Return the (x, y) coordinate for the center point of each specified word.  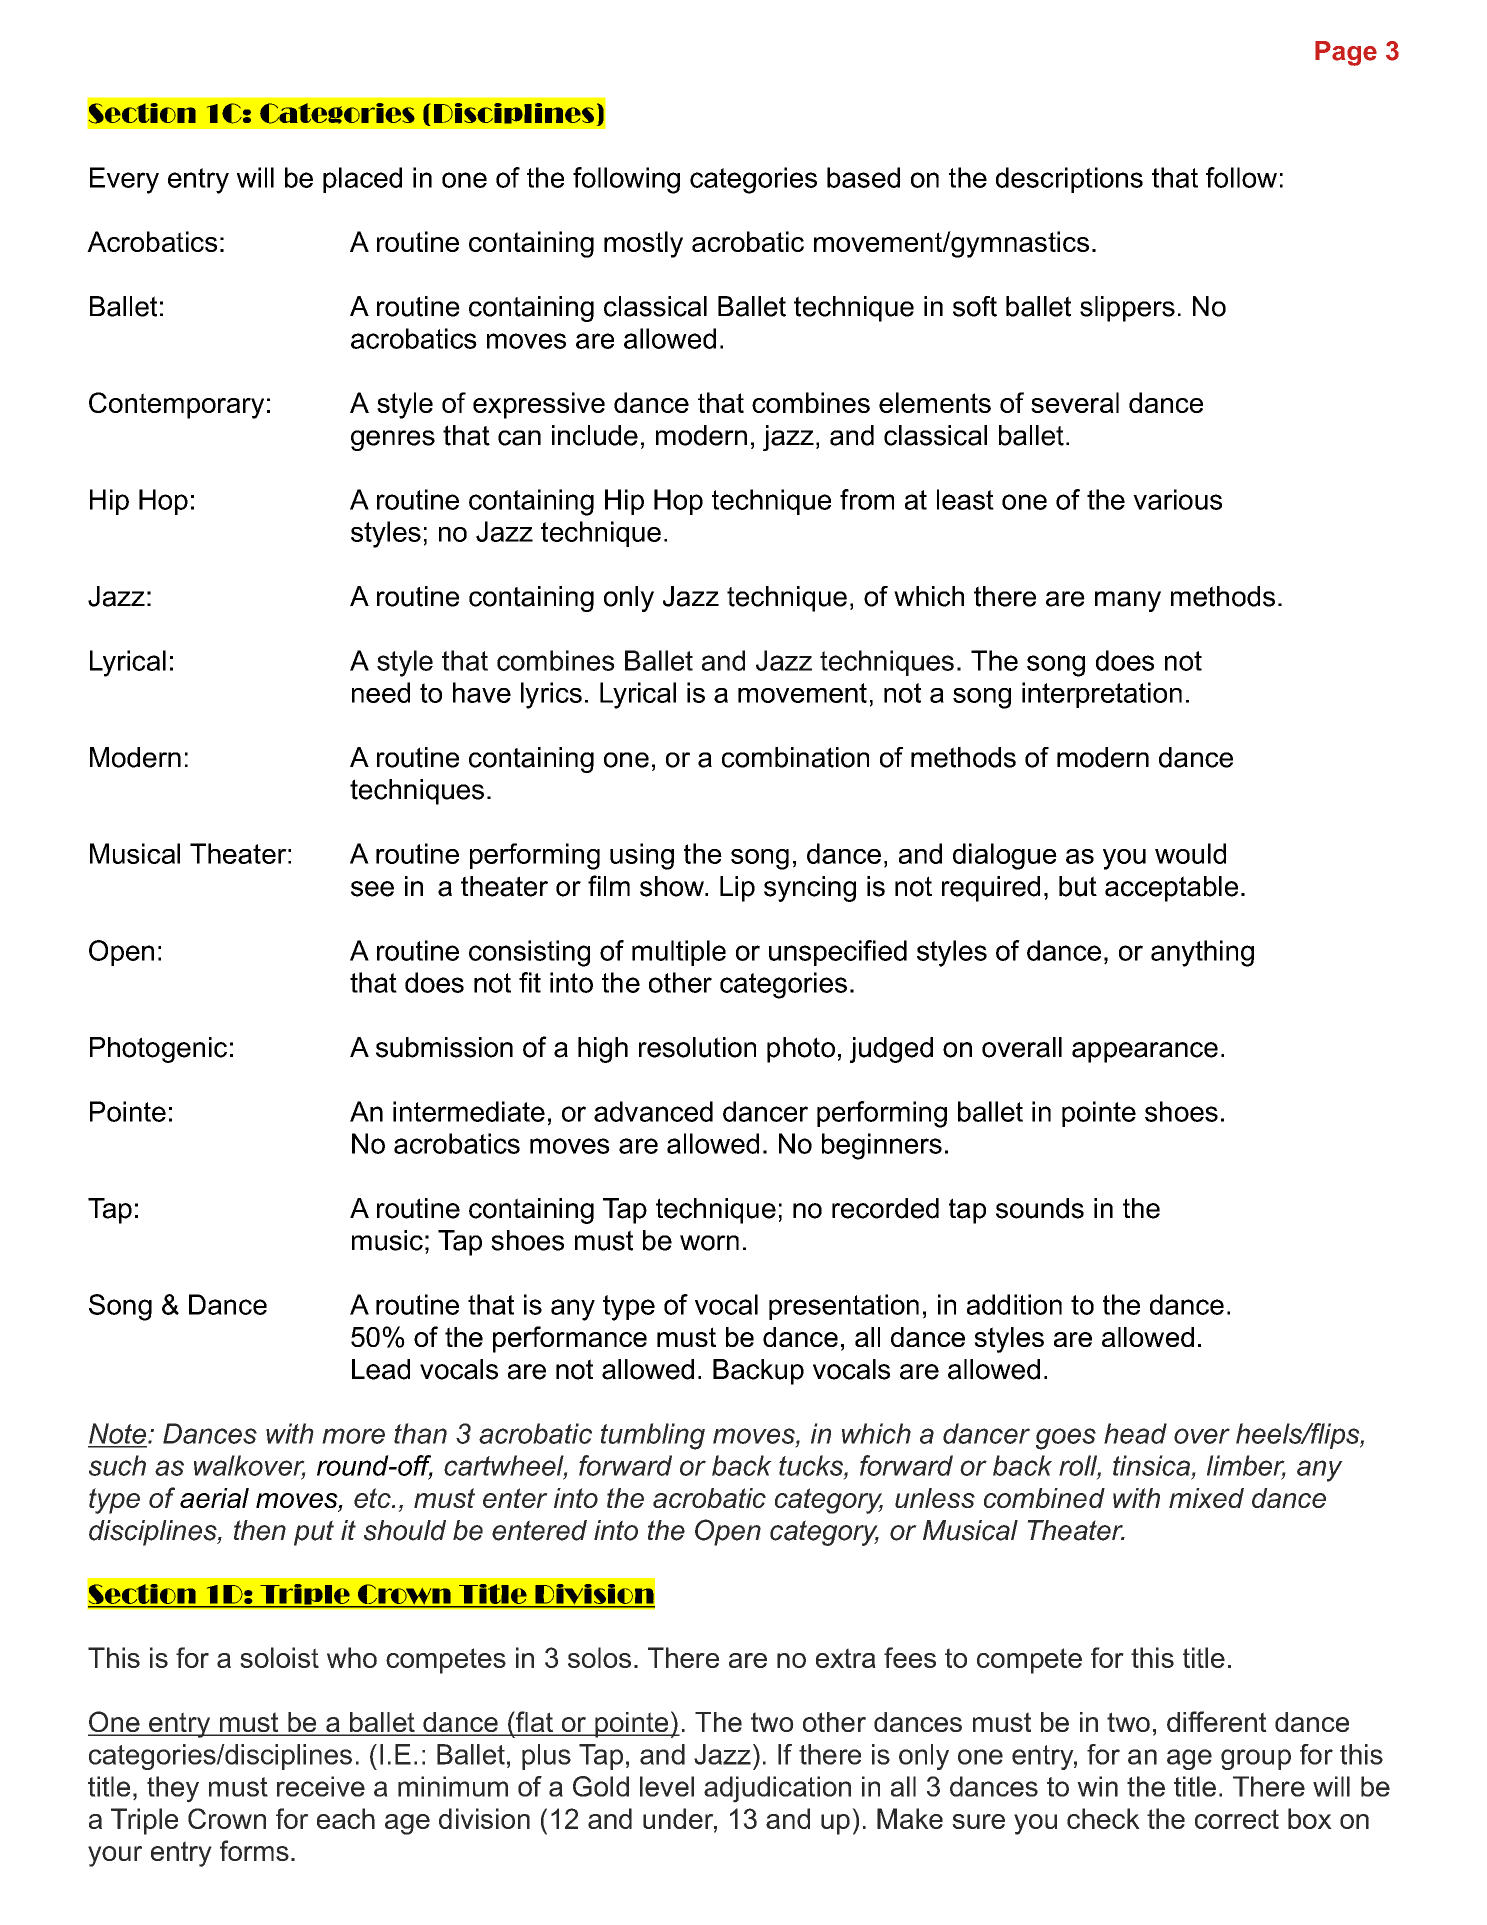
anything (1202, 953)
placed (362, 180)
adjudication (777, 1789)
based (863, 177)
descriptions (1069, 180)
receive (321, 1786)
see (372, 889)
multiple (679, 953)
